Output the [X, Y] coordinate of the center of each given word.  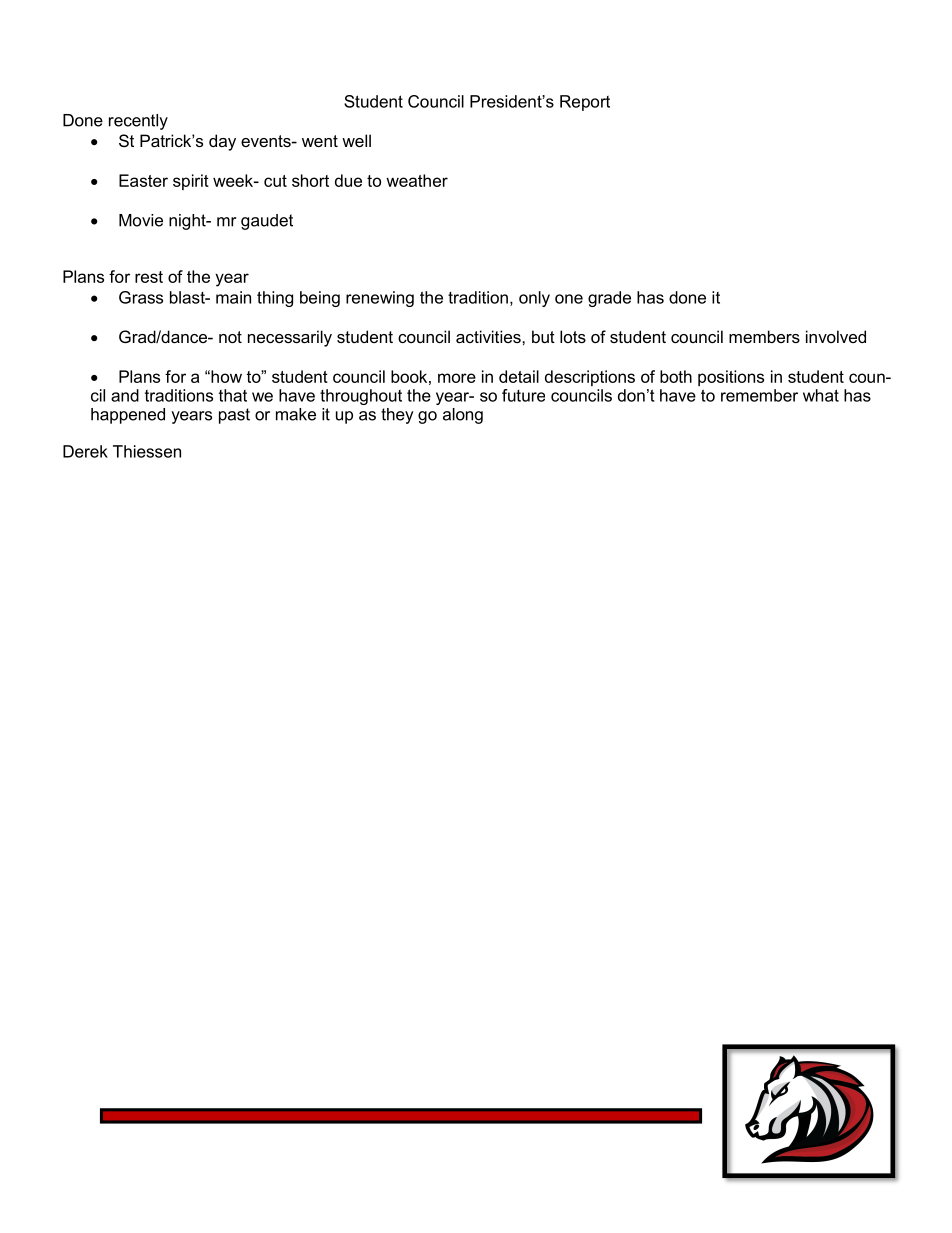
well [356, 140]
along [463, 416]
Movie [141, 220]
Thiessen [147, 451]
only [534, 299]
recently [138, 122]
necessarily [290, 338]
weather [417, 180]
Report [585, 103]
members [764, 336]
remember [759, 395]
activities [489, 336]
